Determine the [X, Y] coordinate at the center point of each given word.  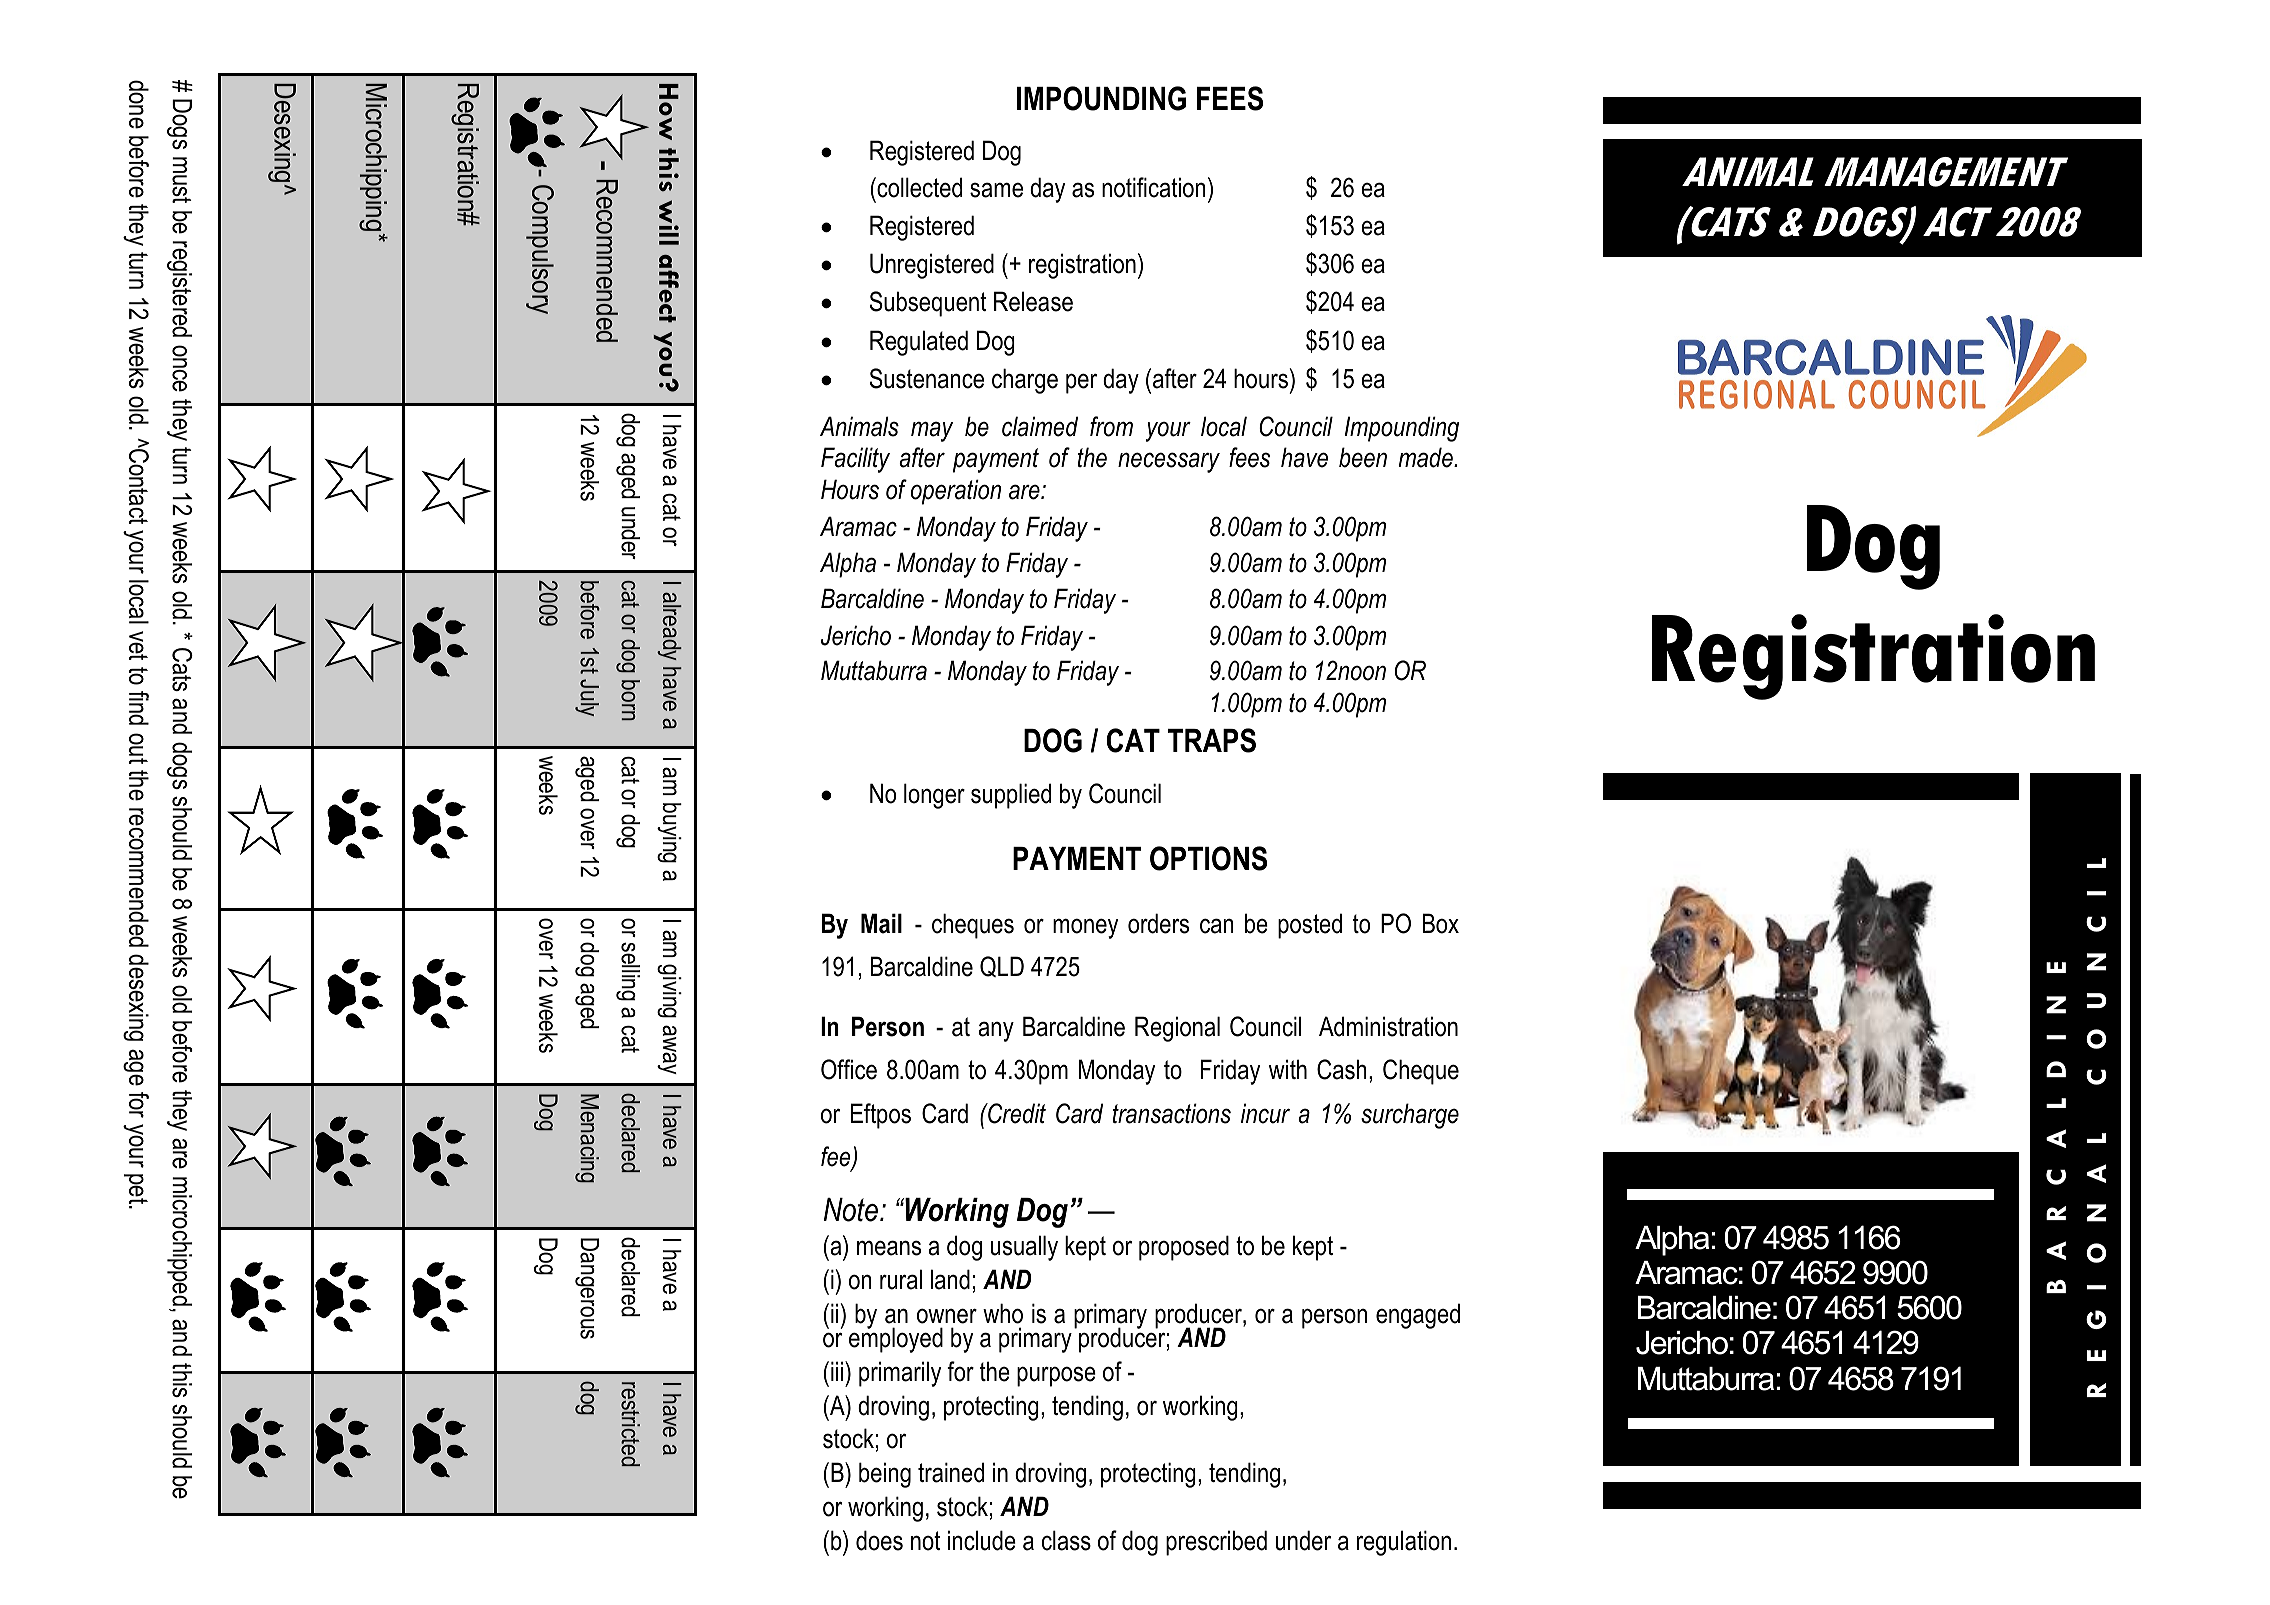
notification [1154, 187]
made [1426, 457]
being [885, 1475]
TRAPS [1212, 740]
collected [918, 187]
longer [934, 796]
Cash [1342, 1069]
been [1363, 457]
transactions [1171, 1113]
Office [849, 1069]
